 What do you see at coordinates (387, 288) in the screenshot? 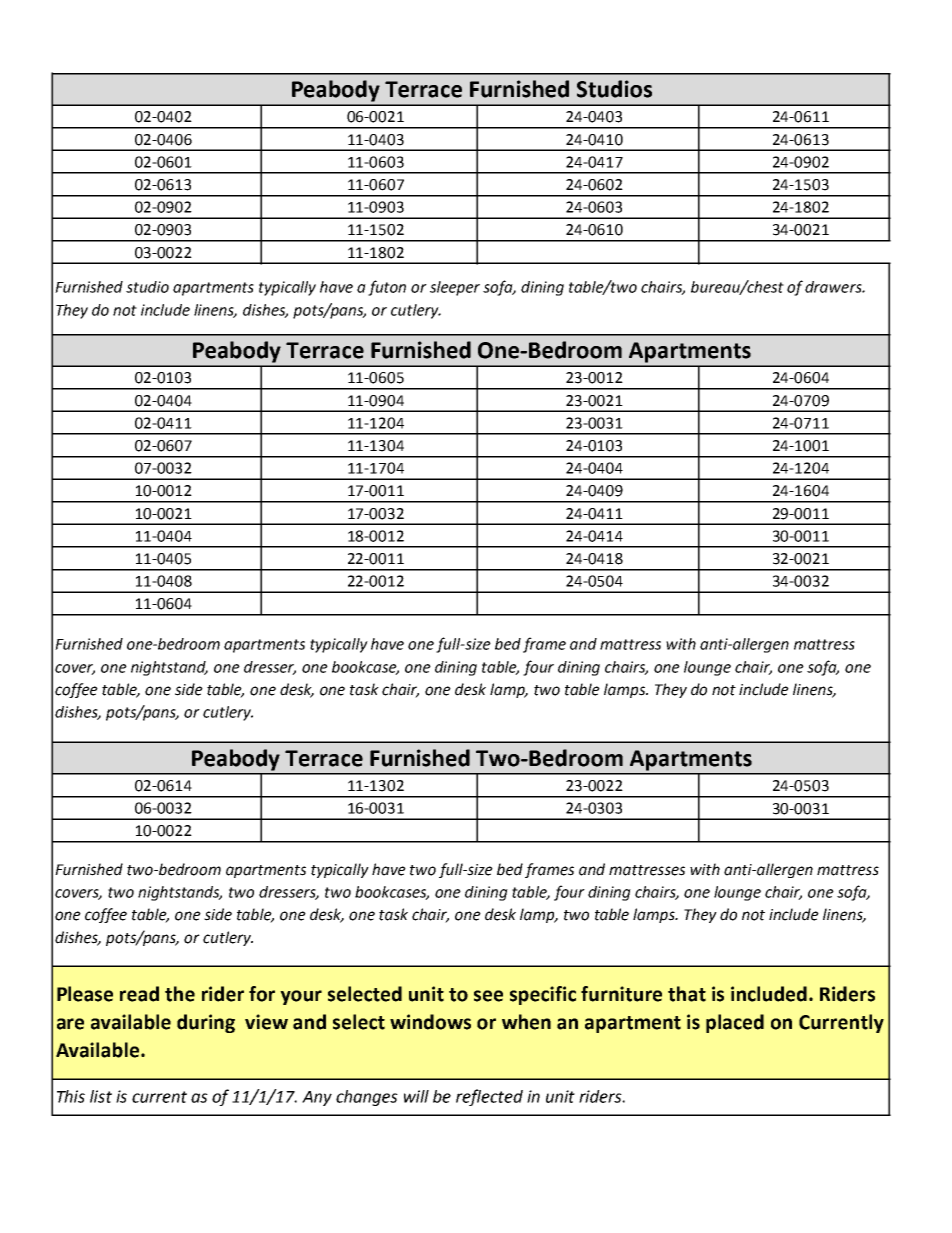
I see `futon` at bounding box center [387, 288].
